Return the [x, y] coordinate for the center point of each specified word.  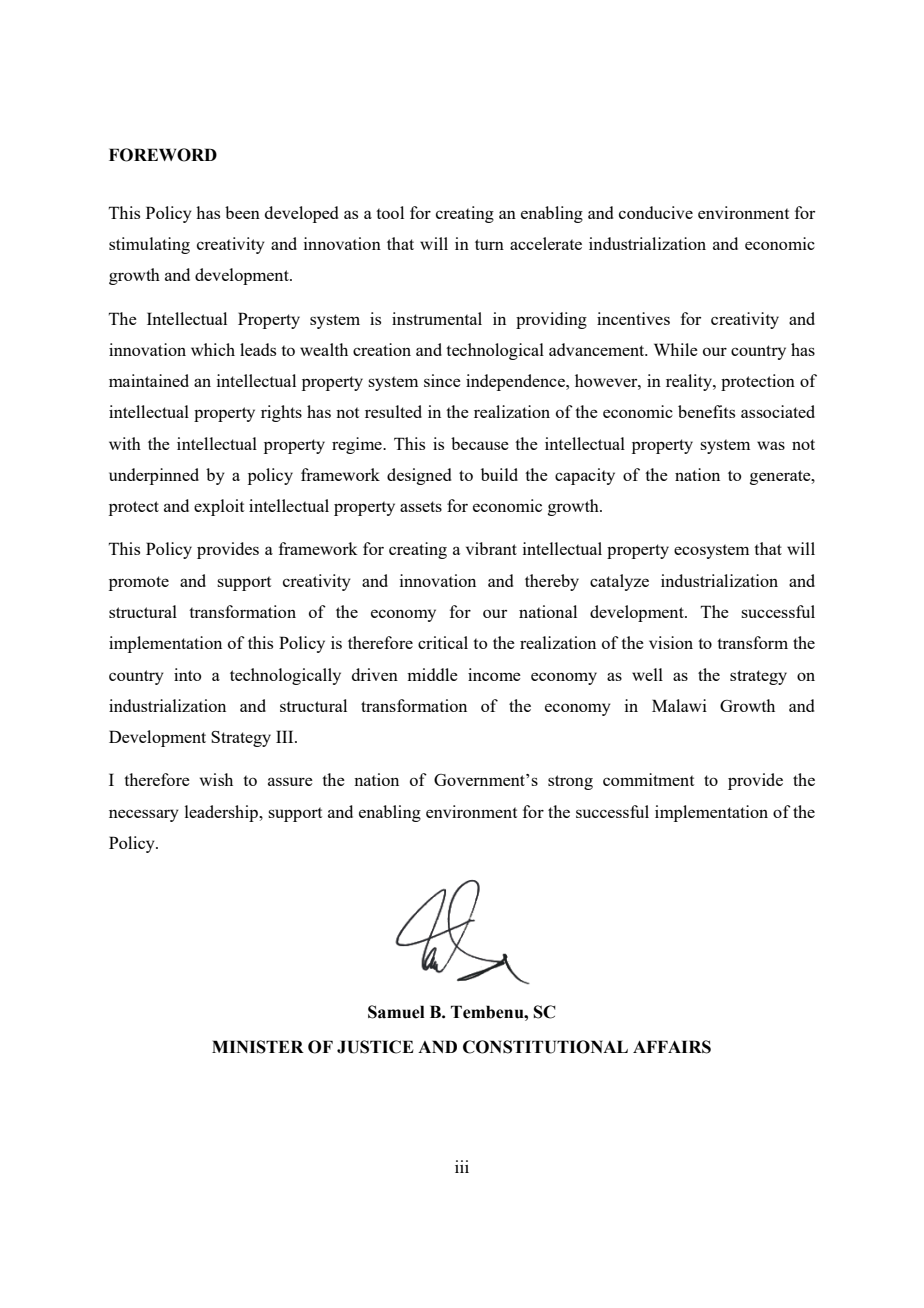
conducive [656, 212]
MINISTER [258, 1047]
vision [671, 642]
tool [390, 212]
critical [443, 642]
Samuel [396, 1012]
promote [139, 583]
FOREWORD [163, 155]
